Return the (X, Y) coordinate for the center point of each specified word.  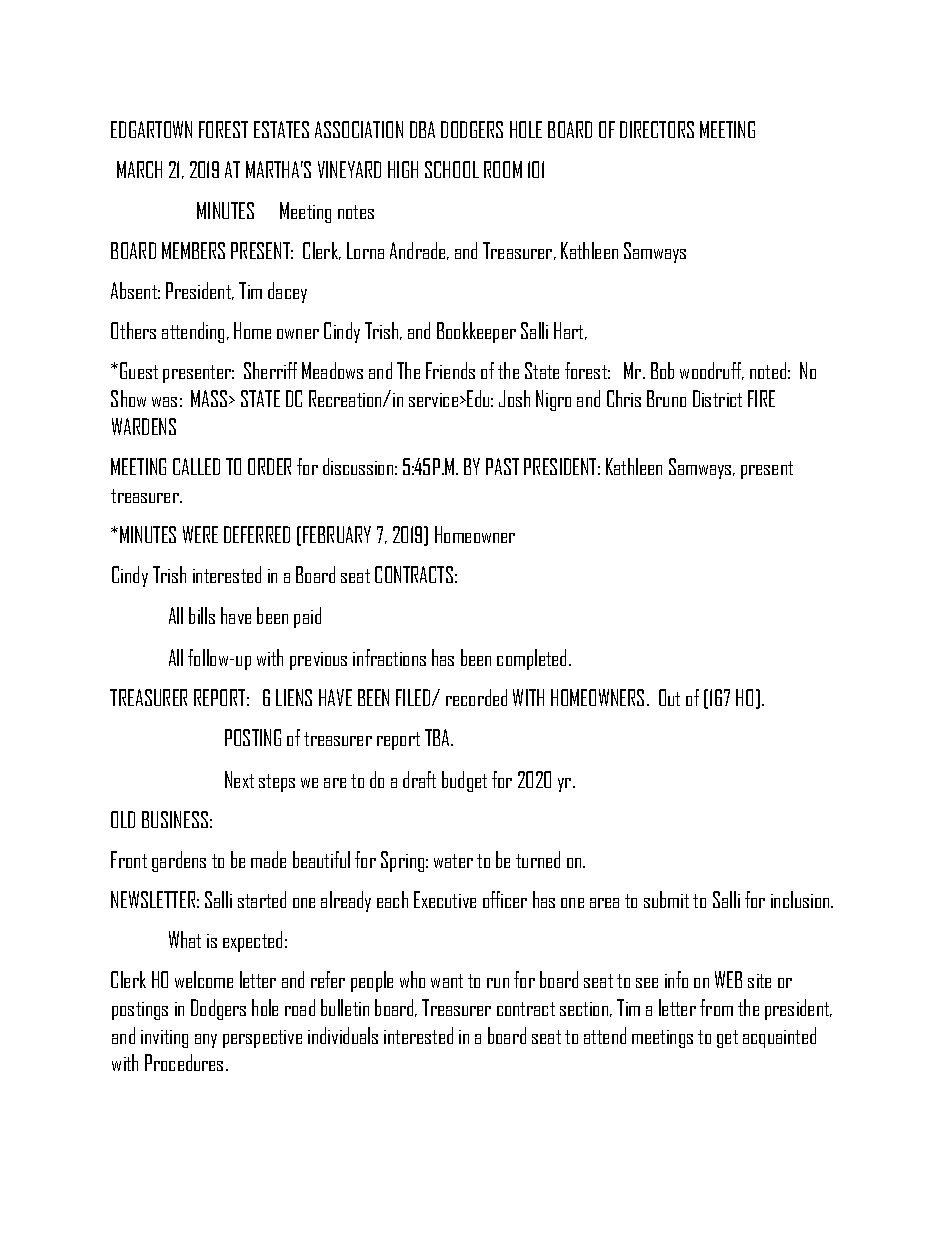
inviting (164, 1039)
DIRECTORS (657, 129)
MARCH (139, 169)
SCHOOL (452, 169)
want (447, 981)
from (716, 1007)
